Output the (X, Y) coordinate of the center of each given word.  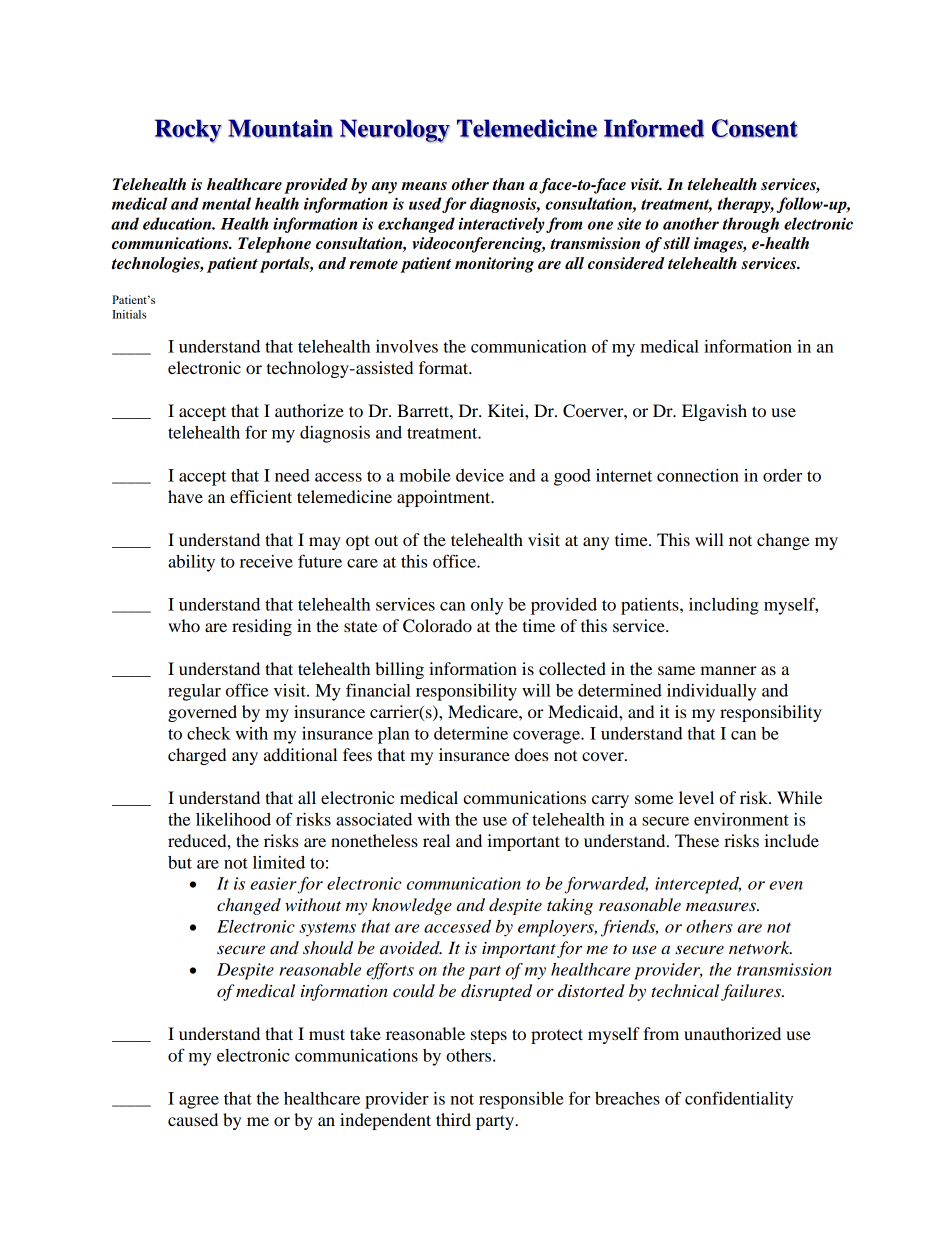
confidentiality (739, 1100)
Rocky (188, 131)
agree (199, 1102)
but (180, 862)
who (184, 625)
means (424, 186)
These (697, 840)
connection (698, 475)
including (724, 606)
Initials (129, 314)
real (436, 840)
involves (407, 346)
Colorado (437, 626)
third (453, 1119)
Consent (755, 128)
